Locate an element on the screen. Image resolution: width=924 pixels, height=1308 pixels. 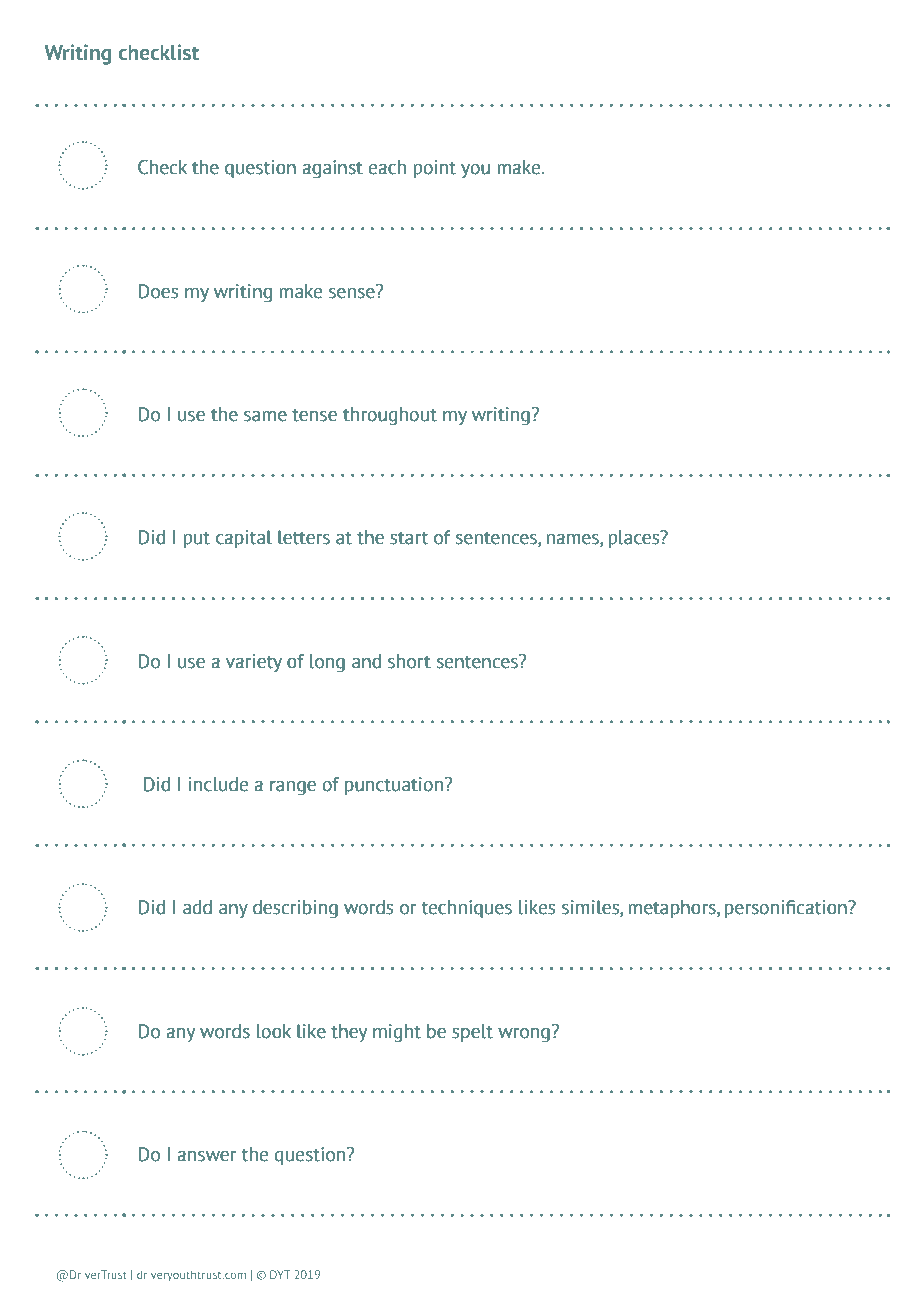
answer is located at coordinates (206, 1156).
